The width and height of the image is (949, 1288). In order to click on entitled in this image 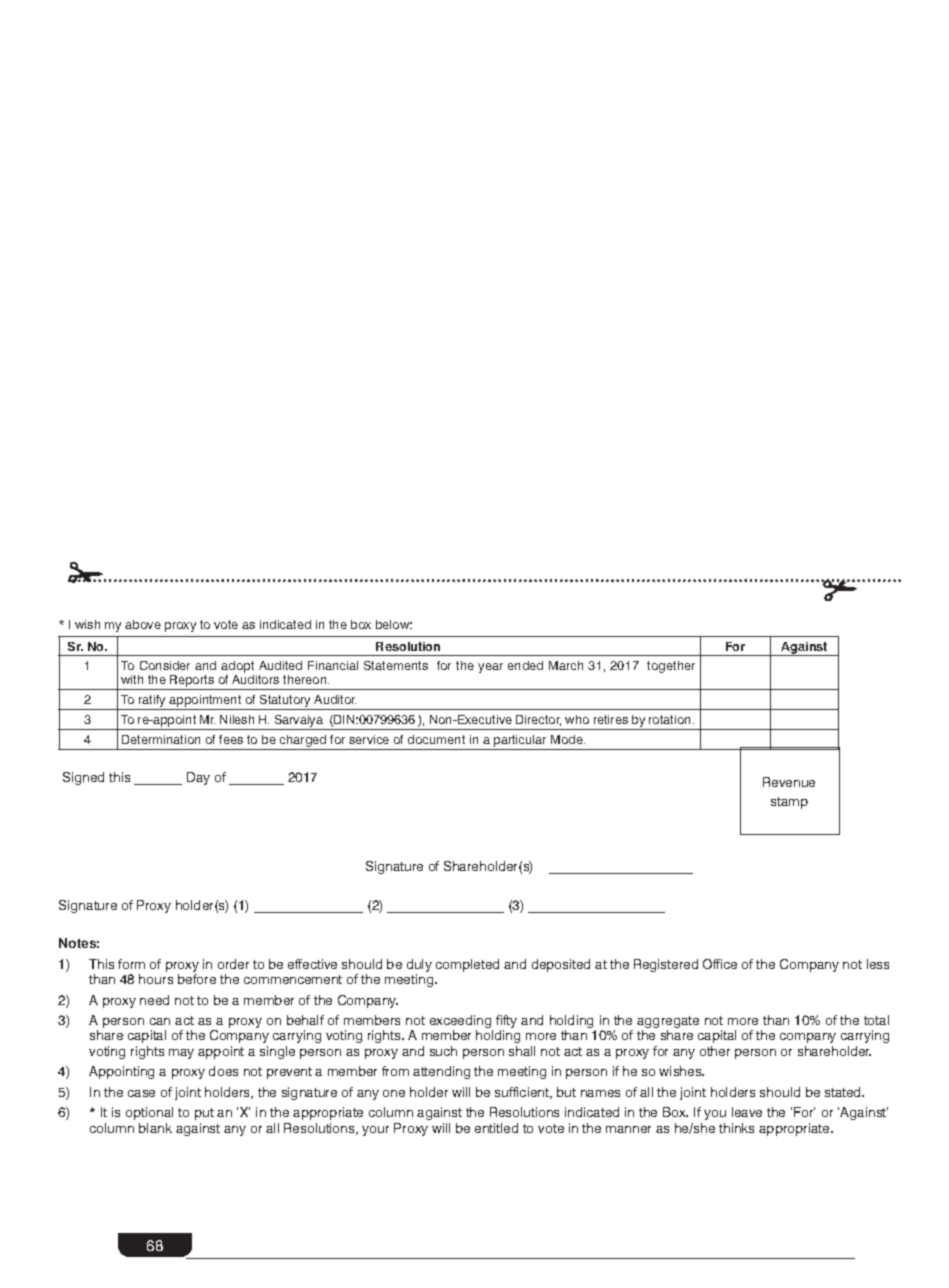, I will do `click(496, 1128)`.
